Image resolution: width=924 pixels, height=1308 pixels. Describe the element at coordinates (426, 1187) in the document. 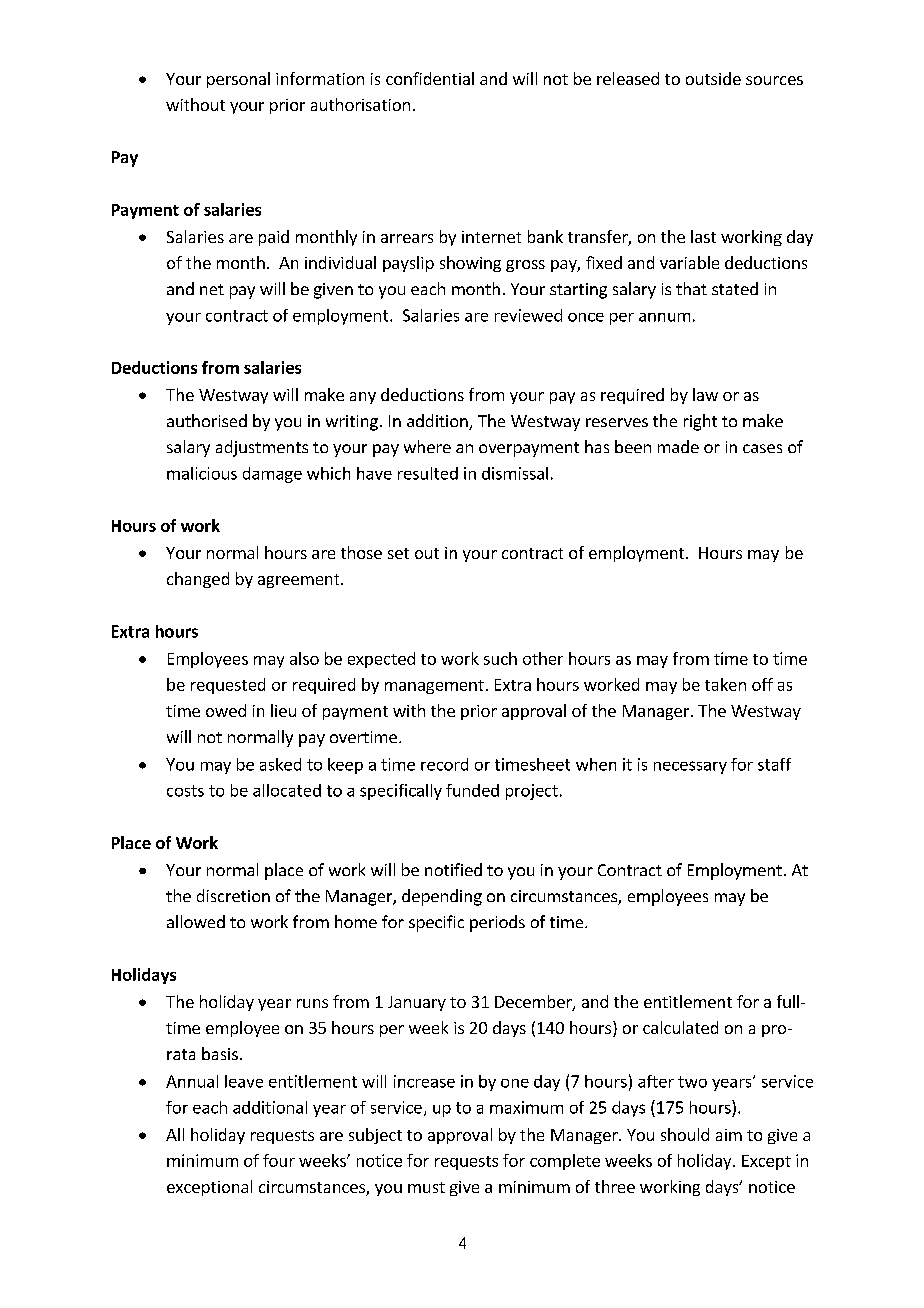

I see `must` at that location.
